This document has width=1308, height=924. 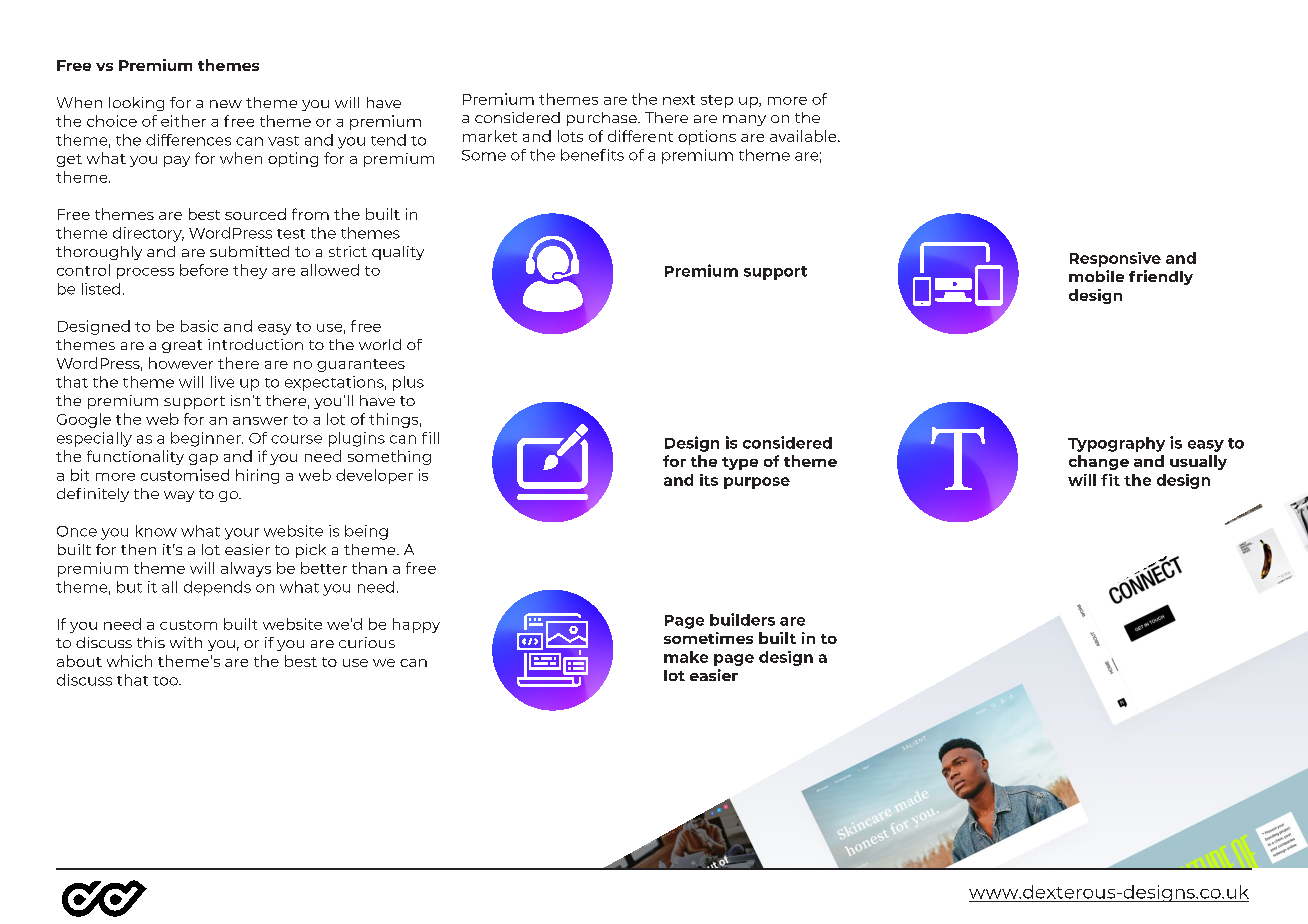 What do you see at coordinates (1116, 444) in the document?
I see `Typography` at bounding box center [1116, 444].
